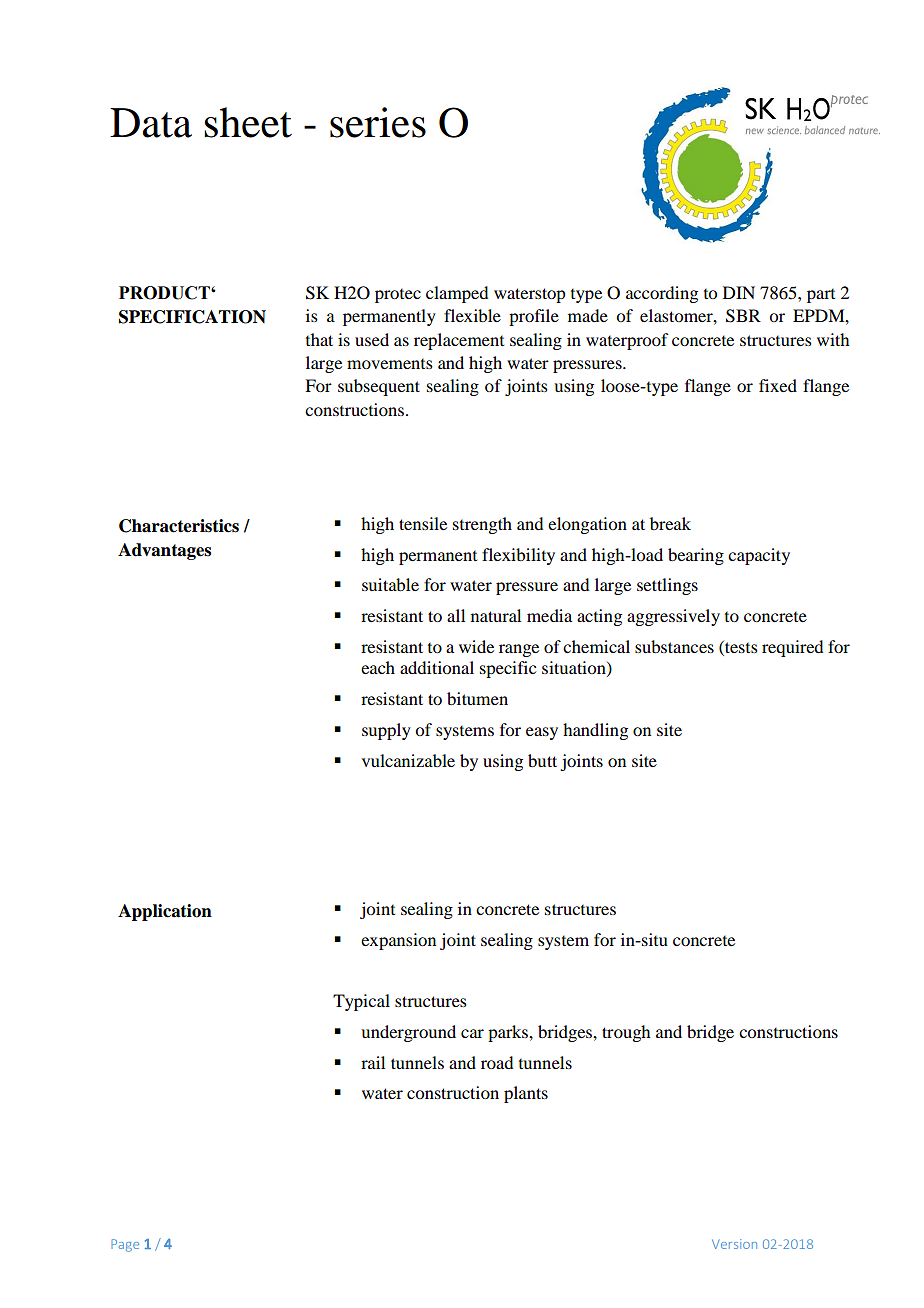 The image size is (924, 1308). Describe the element at coordinates (821, 296) in the screenshot. I see `part` at that location.
